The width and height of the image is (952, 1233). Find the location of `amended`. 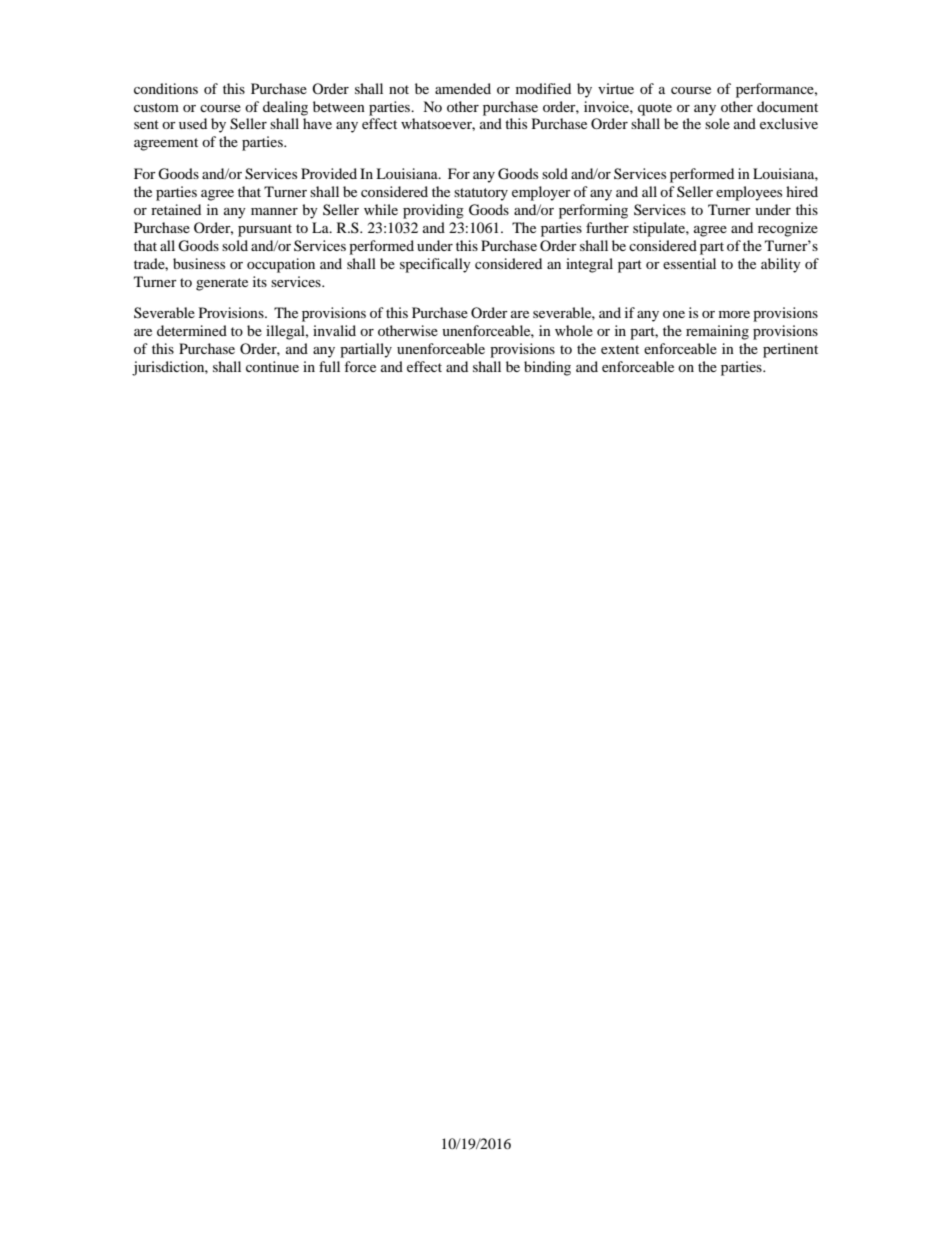

amended is located at coordinates (463, 88).
